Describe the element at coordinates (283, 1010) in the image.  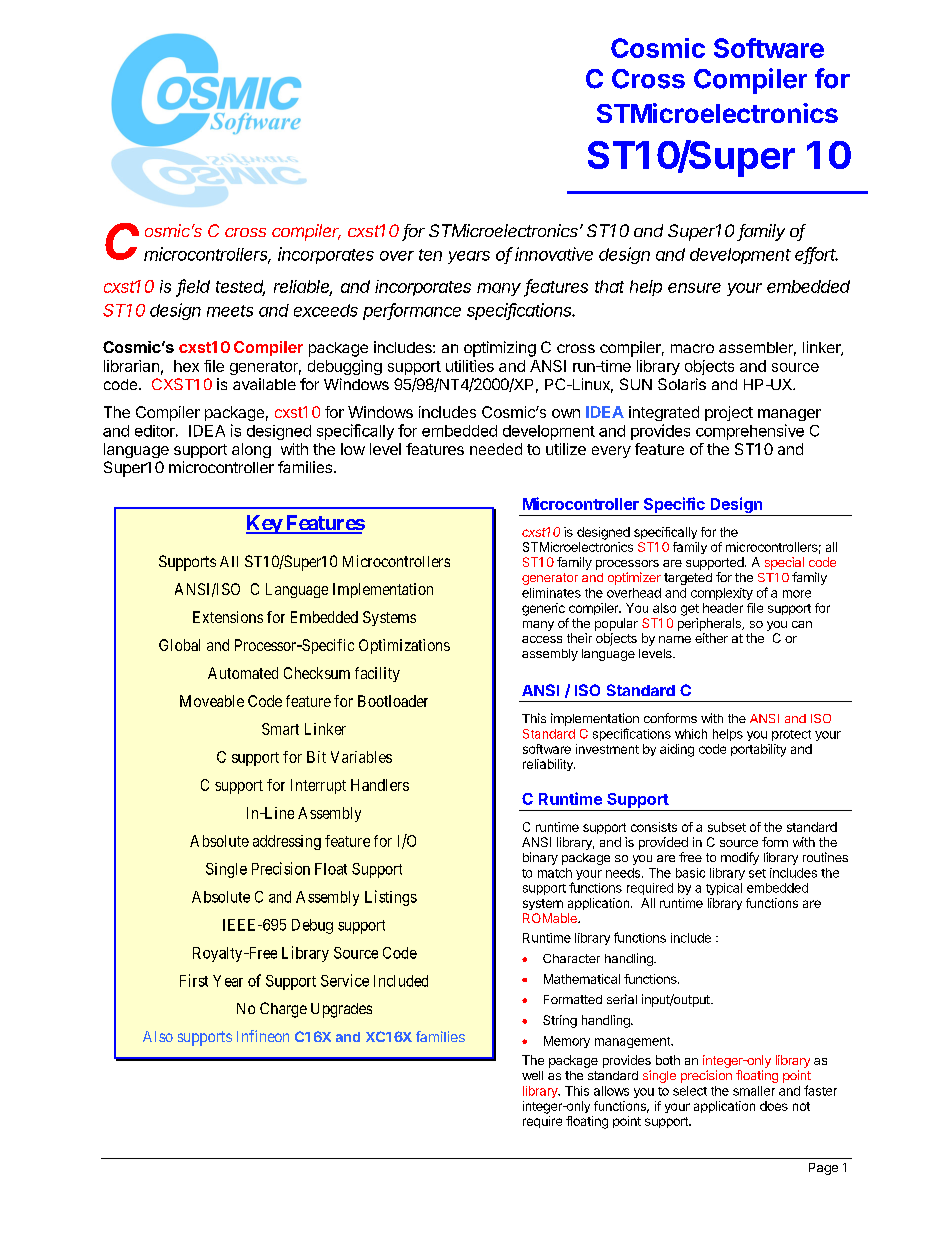
I see `Charge` at that location.
